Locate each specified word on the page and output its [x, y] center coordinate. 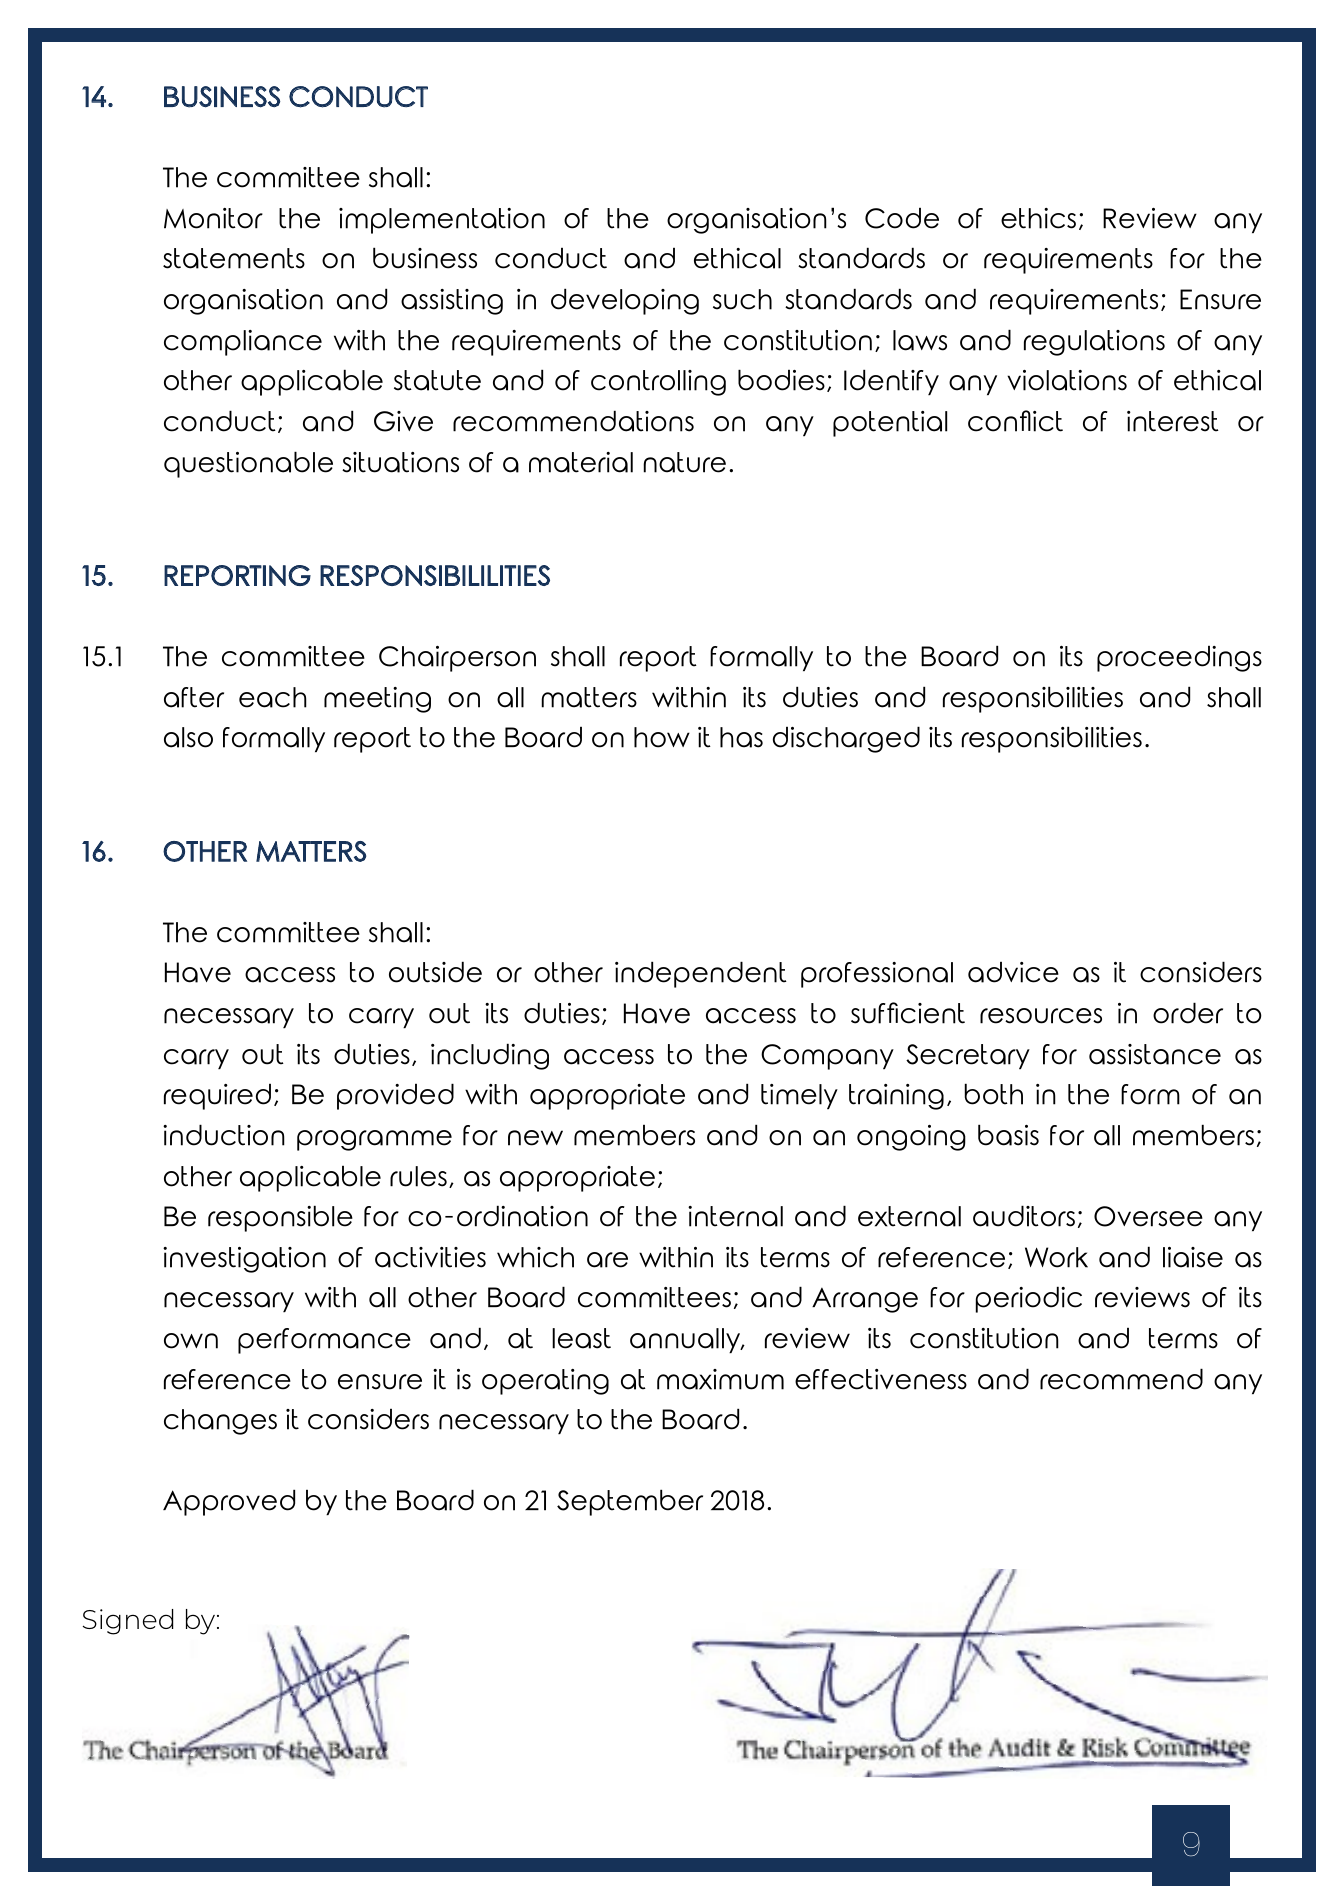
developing [625, 301]
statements [234, 258]
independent [701, 974]
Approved [229, 1502]
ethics [1038, 218]
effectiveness [881, 1379]
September [630, 1502]
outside [435, 972]
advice [1013, 972]
